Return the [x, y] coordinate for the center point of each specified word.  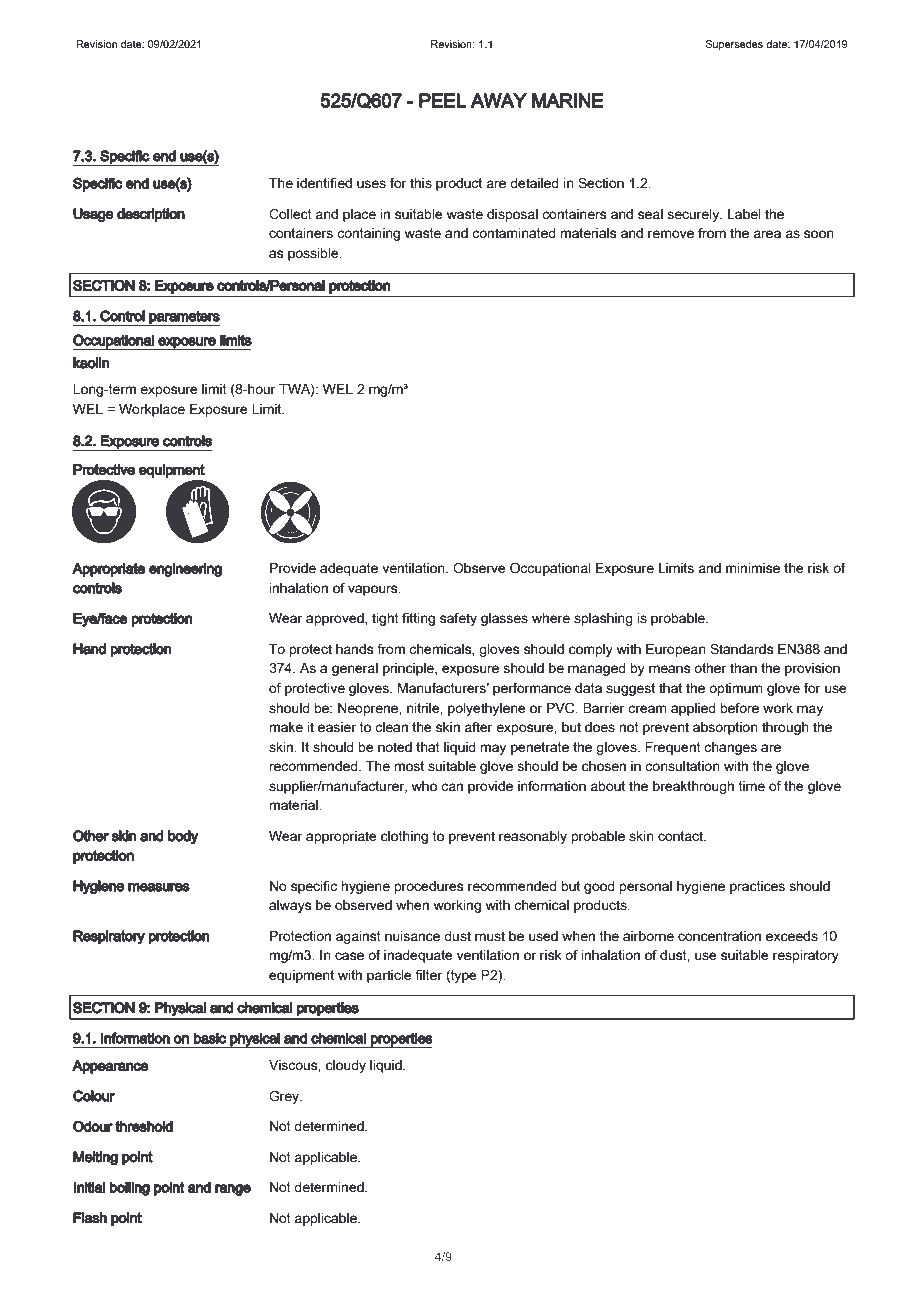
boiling [130, 1188]
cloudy [346, 1066]
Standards [741, 649]
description [151, 215]
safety [458, 619]
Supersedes [734, 45]
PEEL [442, 100]
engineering [185, 570]
